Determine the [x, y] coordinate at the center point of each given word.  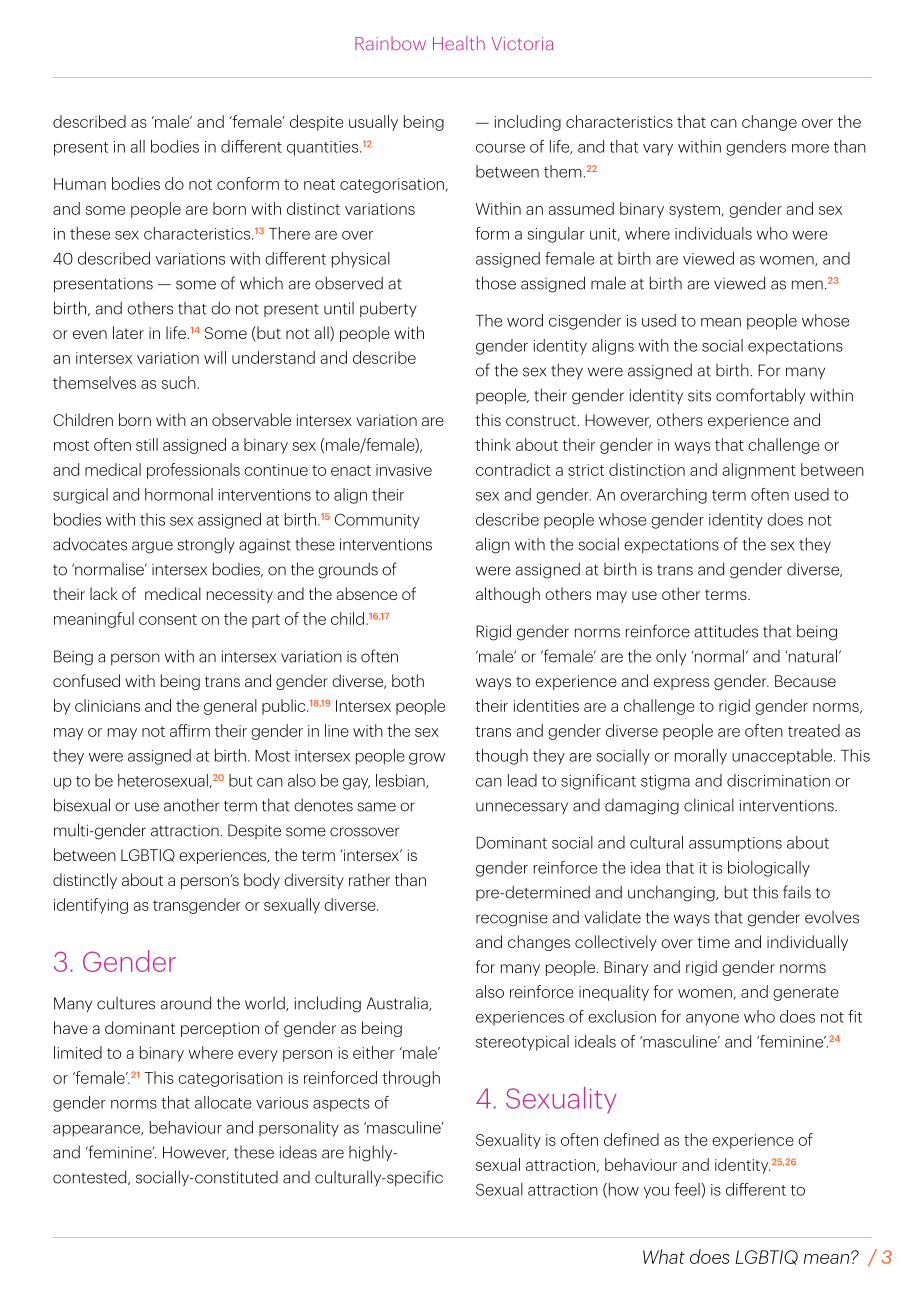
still [147, 444]
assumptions [735, 844]
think [493, 444]
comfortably [760, 396]
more [810, 148]
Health [459, 43]
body [262, 881]
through [411, 1079]
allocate [223, 1102]
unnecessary [522, 808]
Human [80, 184]
